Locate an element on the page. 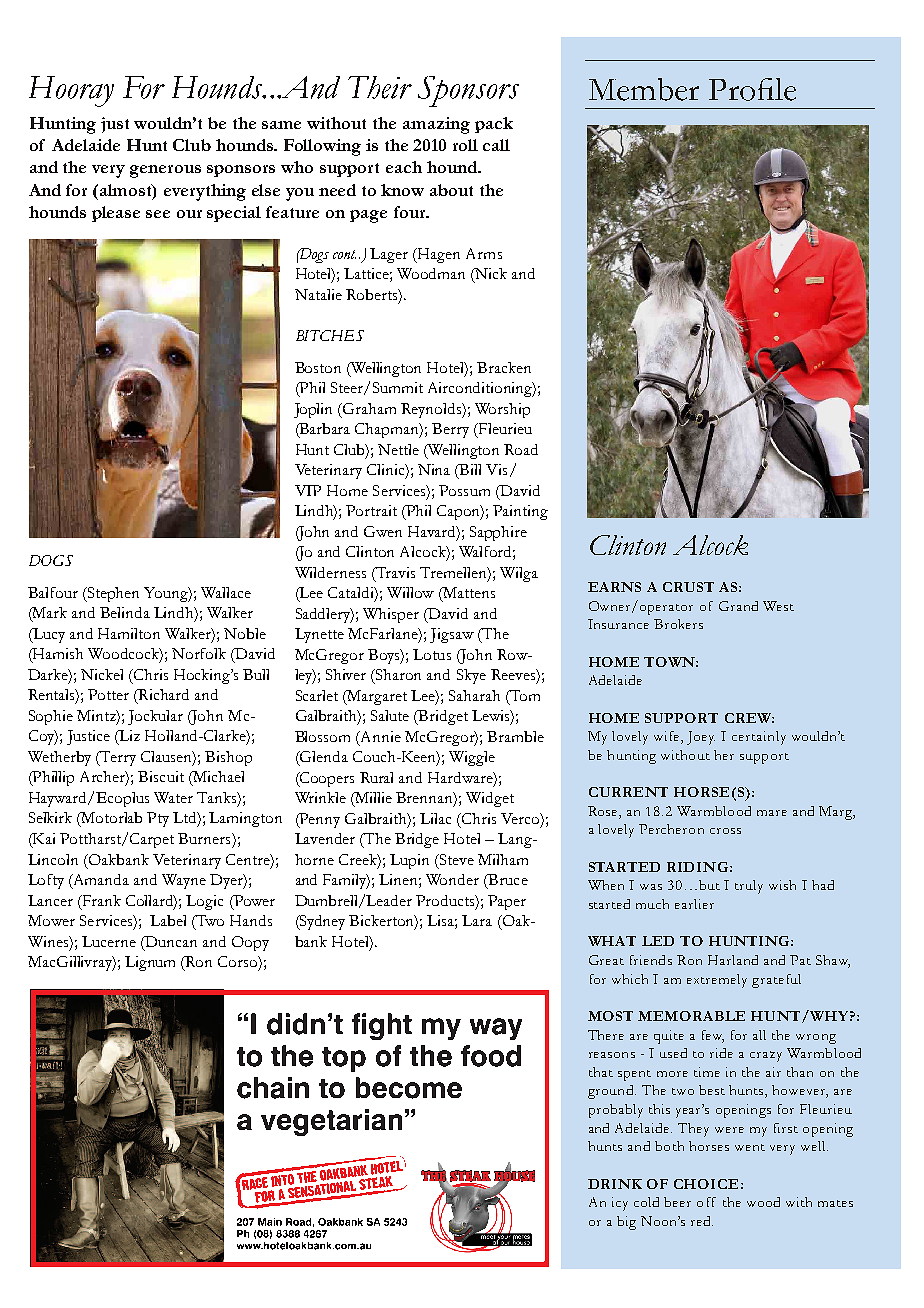 The width and height of the document is (924, 1308). Grand is located at coordinates (738, 606).
